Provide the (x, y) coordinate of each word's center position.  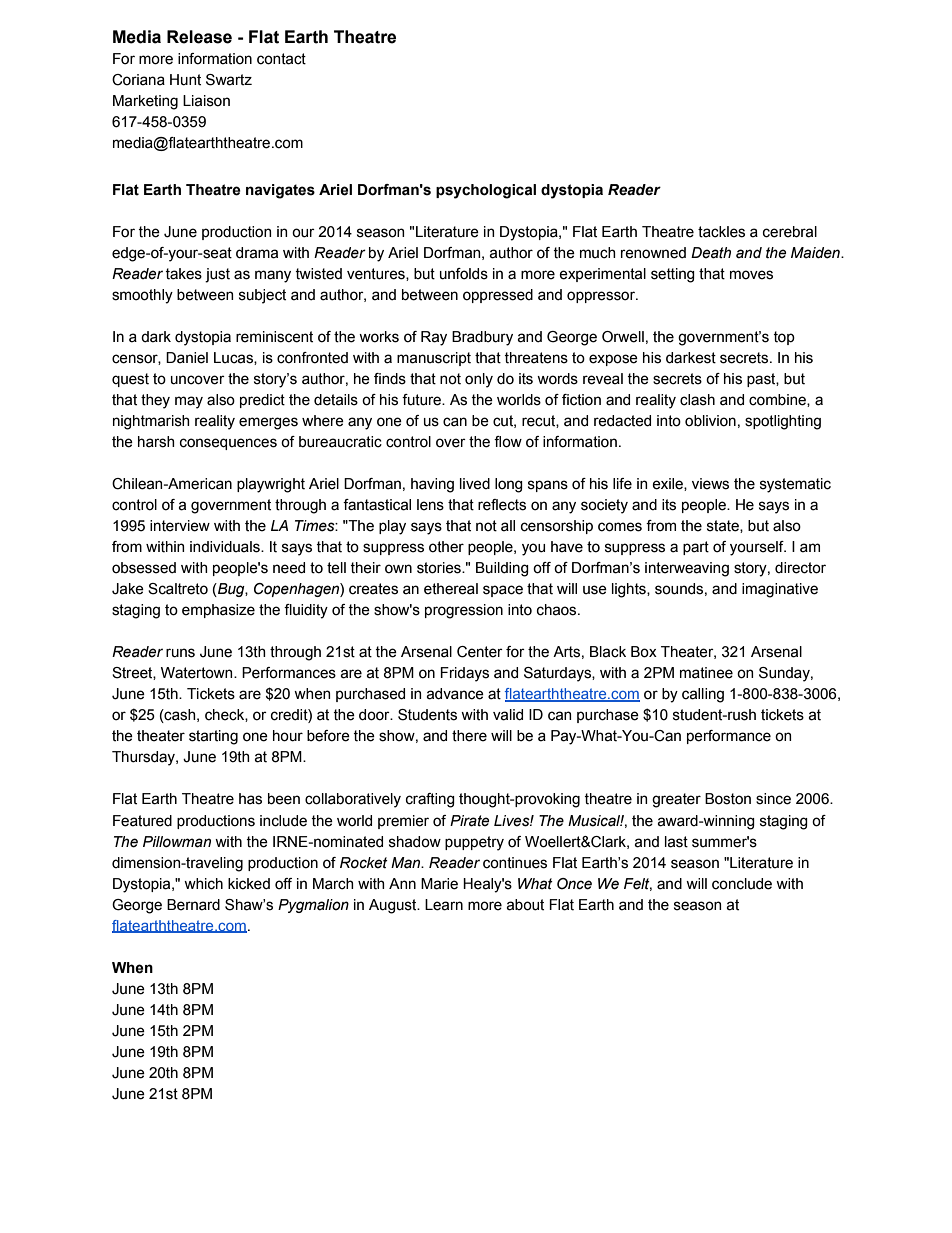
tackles (721, 232)
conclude (742, 884)
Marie (439, 884)
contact (281, 59)
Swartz (229, 80)
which (203, 884)
